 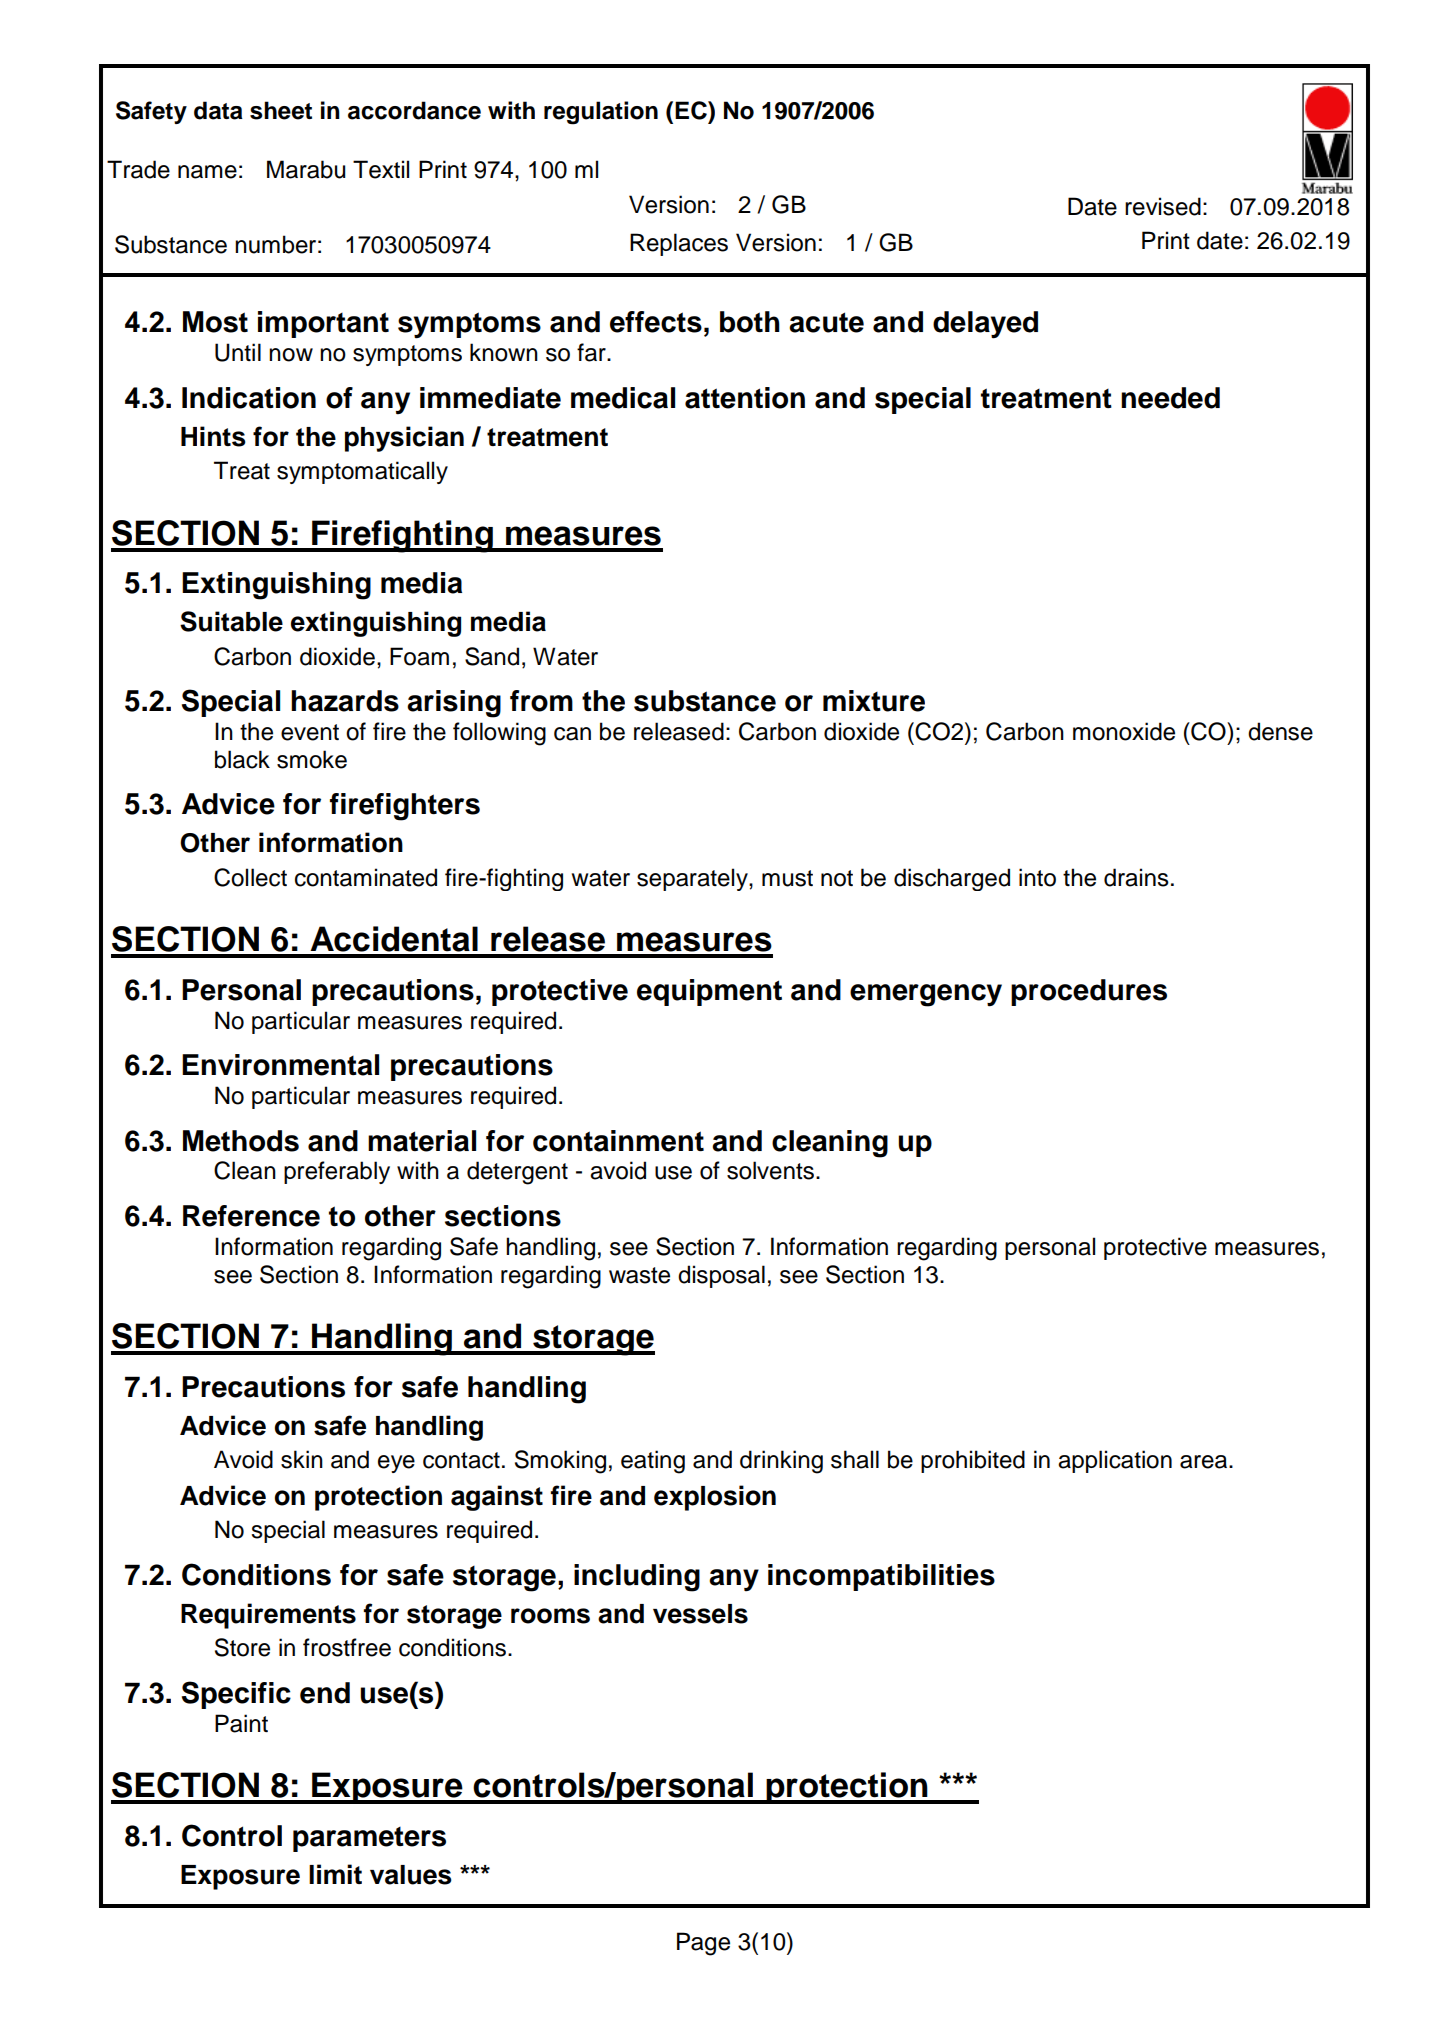 What do you see at coordinates (280, 1065) in the screenshot?
I see `Environmental` at bounding box center [280, 1065].
